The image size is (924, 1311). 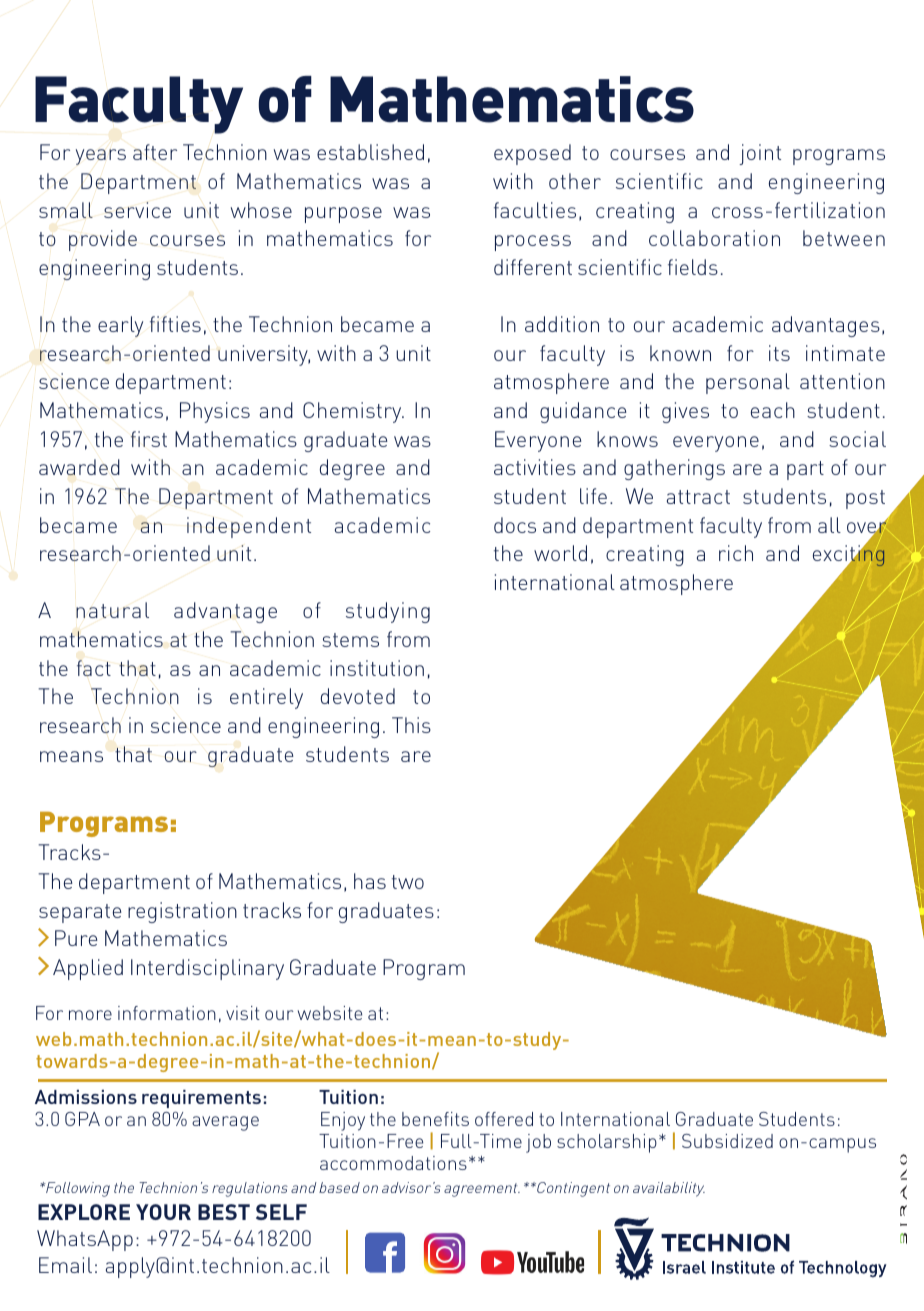 What do you see at coordinates (163, 1212) in the image?
I see `YOUR` at bounding box center [163, 1212].
